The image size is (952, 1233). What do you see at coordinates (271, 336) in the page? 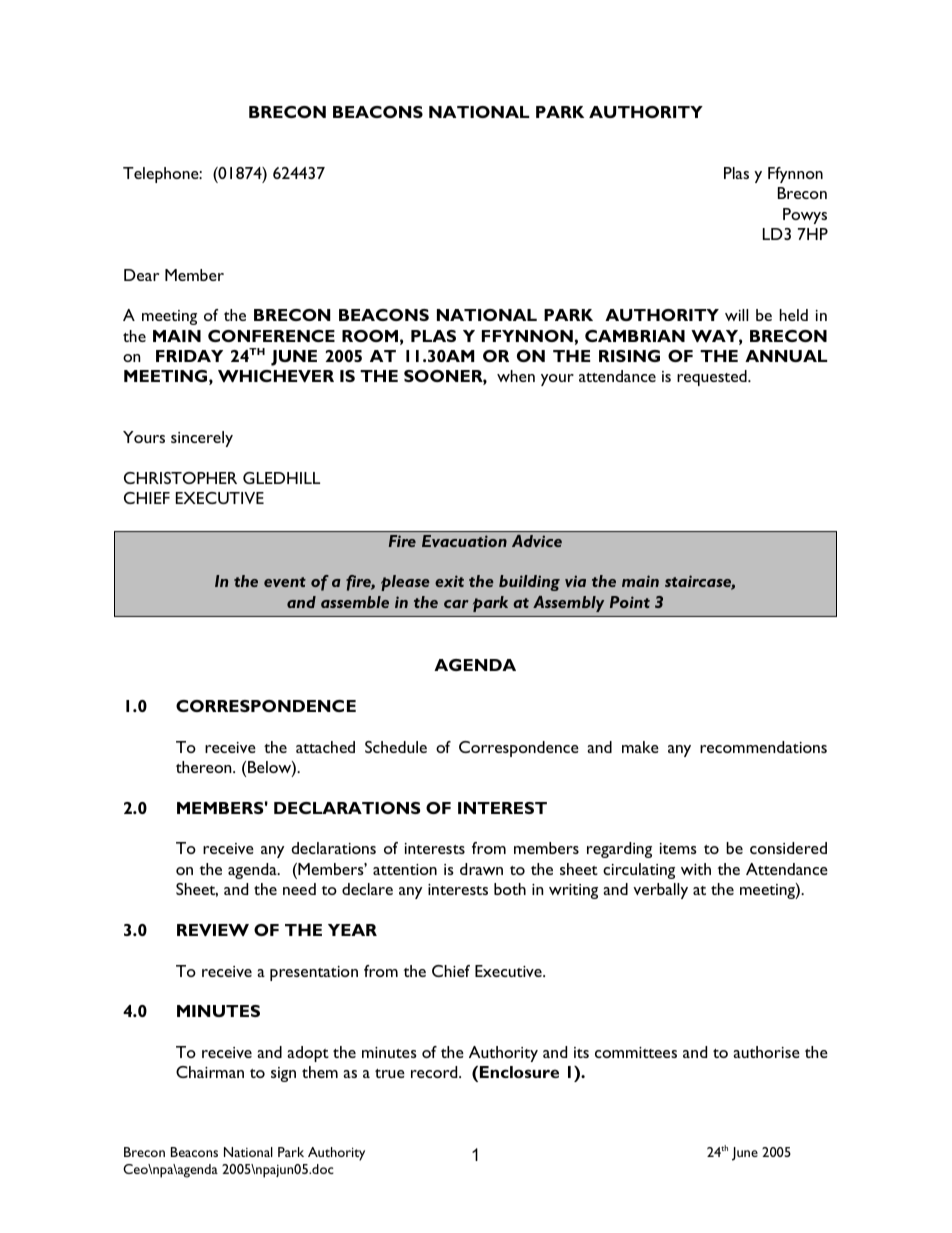
I see `CONFERENCE` at bounding box center [271, 336].
